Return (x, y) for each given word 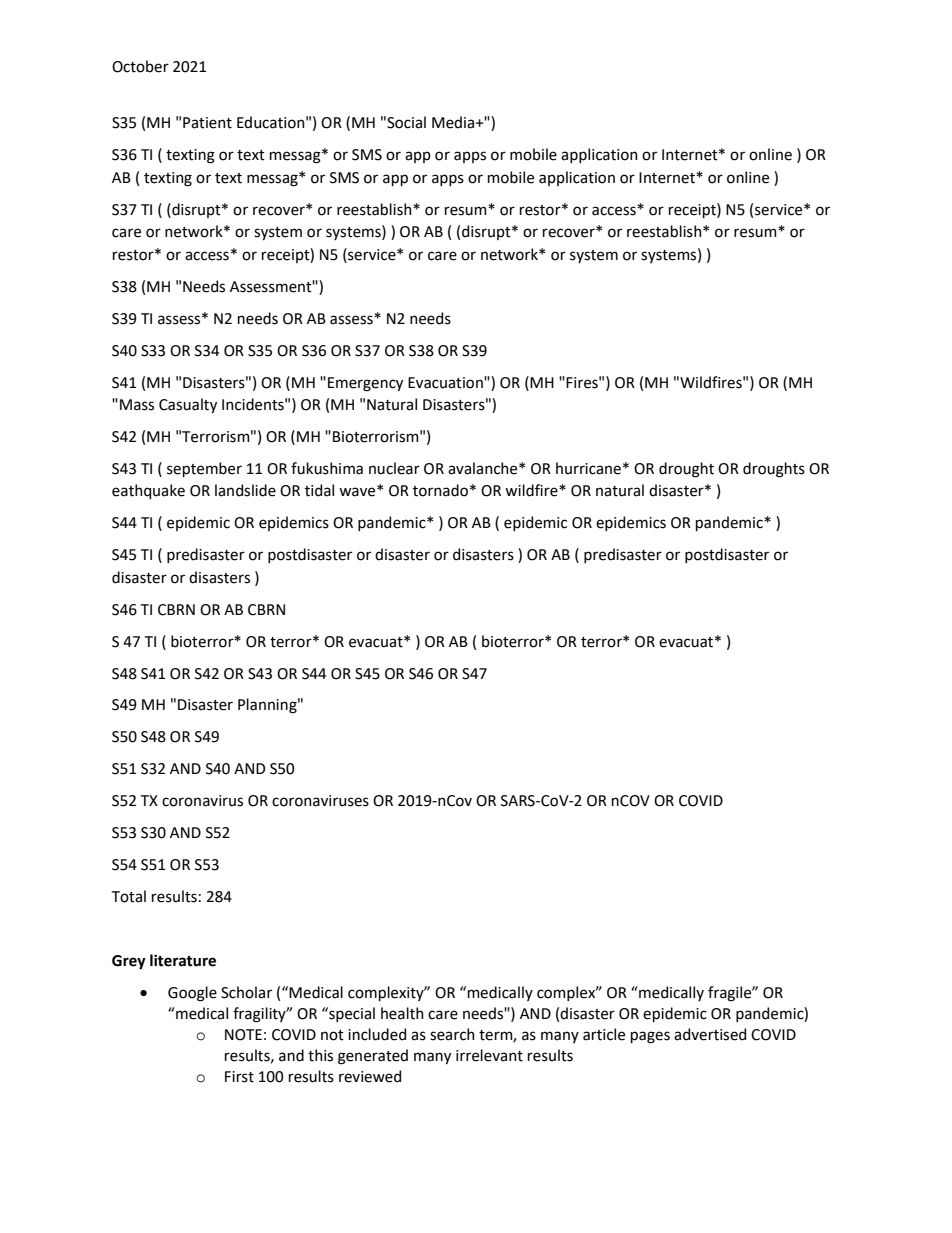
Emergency (365, 384)
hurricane (588, 468)
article (604, 1034)
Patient (207, 123)
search (452, 1034)
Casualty (188, 405)
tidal (319, 490)
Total (129, 896)
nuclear (394, 468)
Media (453, 122)
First (239, 1077)
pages (650, 1037)
